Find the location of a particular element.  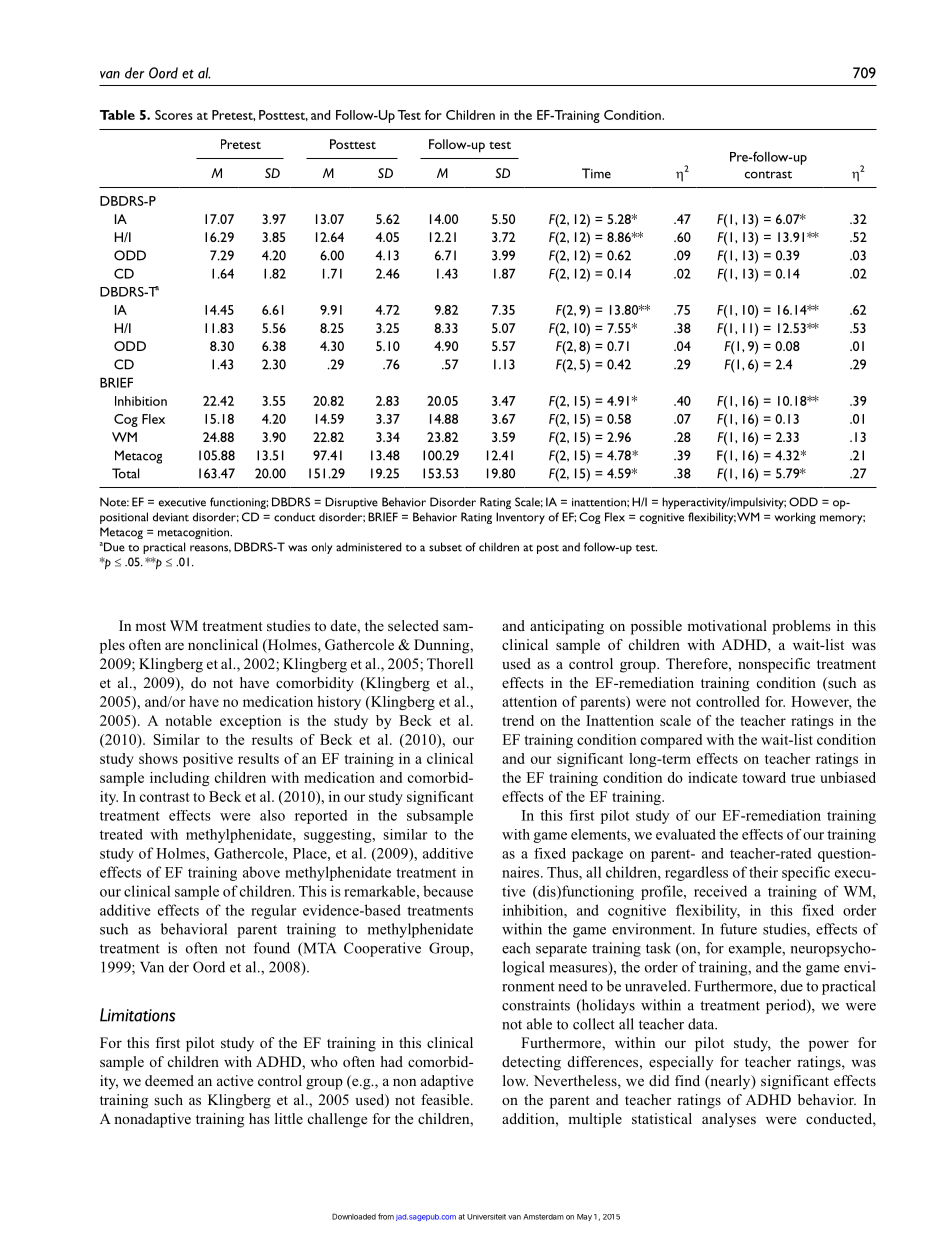

most is located at coordinates (150, 626).
